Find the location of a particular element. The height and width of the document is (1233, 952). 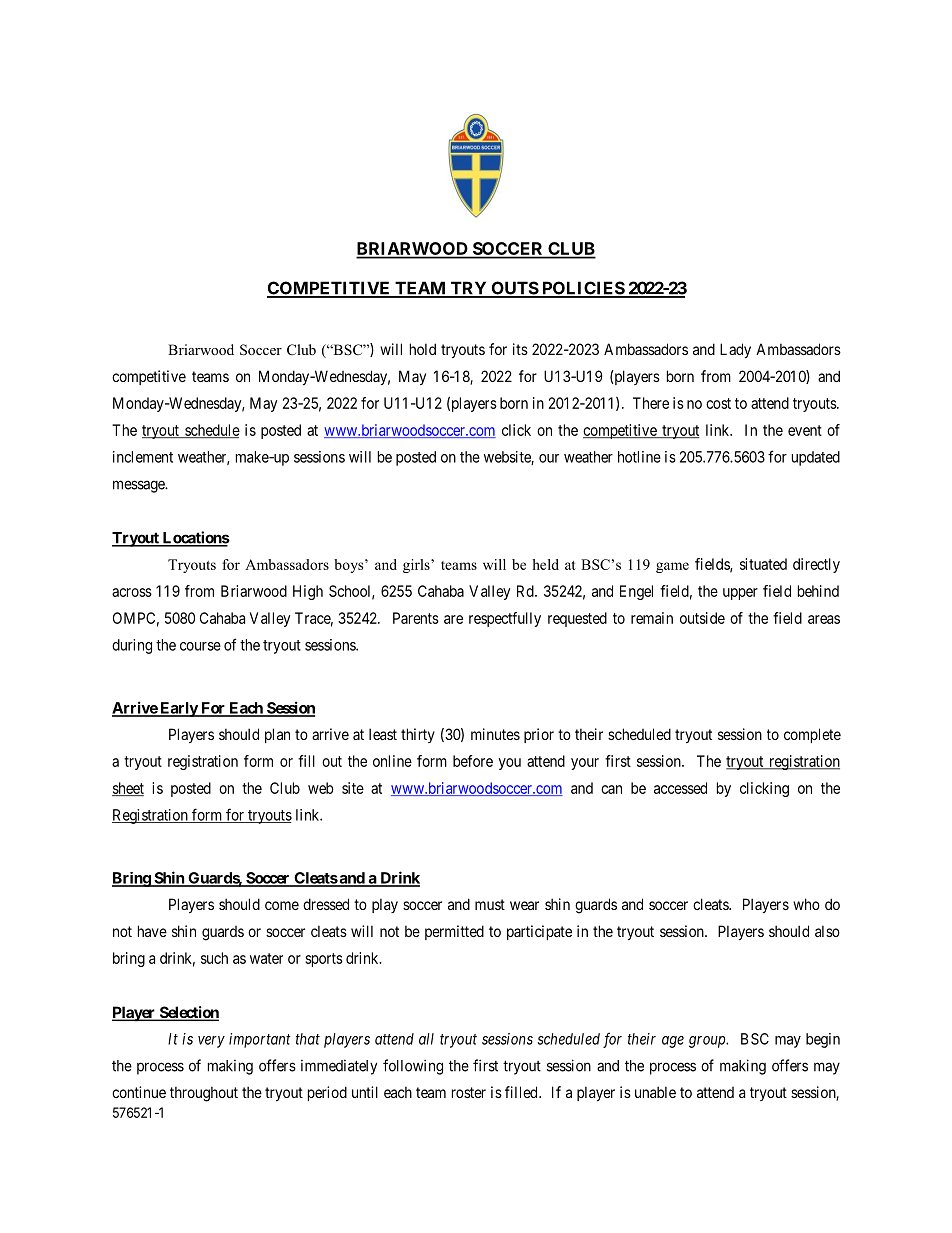

Lady is located at coordinates (735, 350).
